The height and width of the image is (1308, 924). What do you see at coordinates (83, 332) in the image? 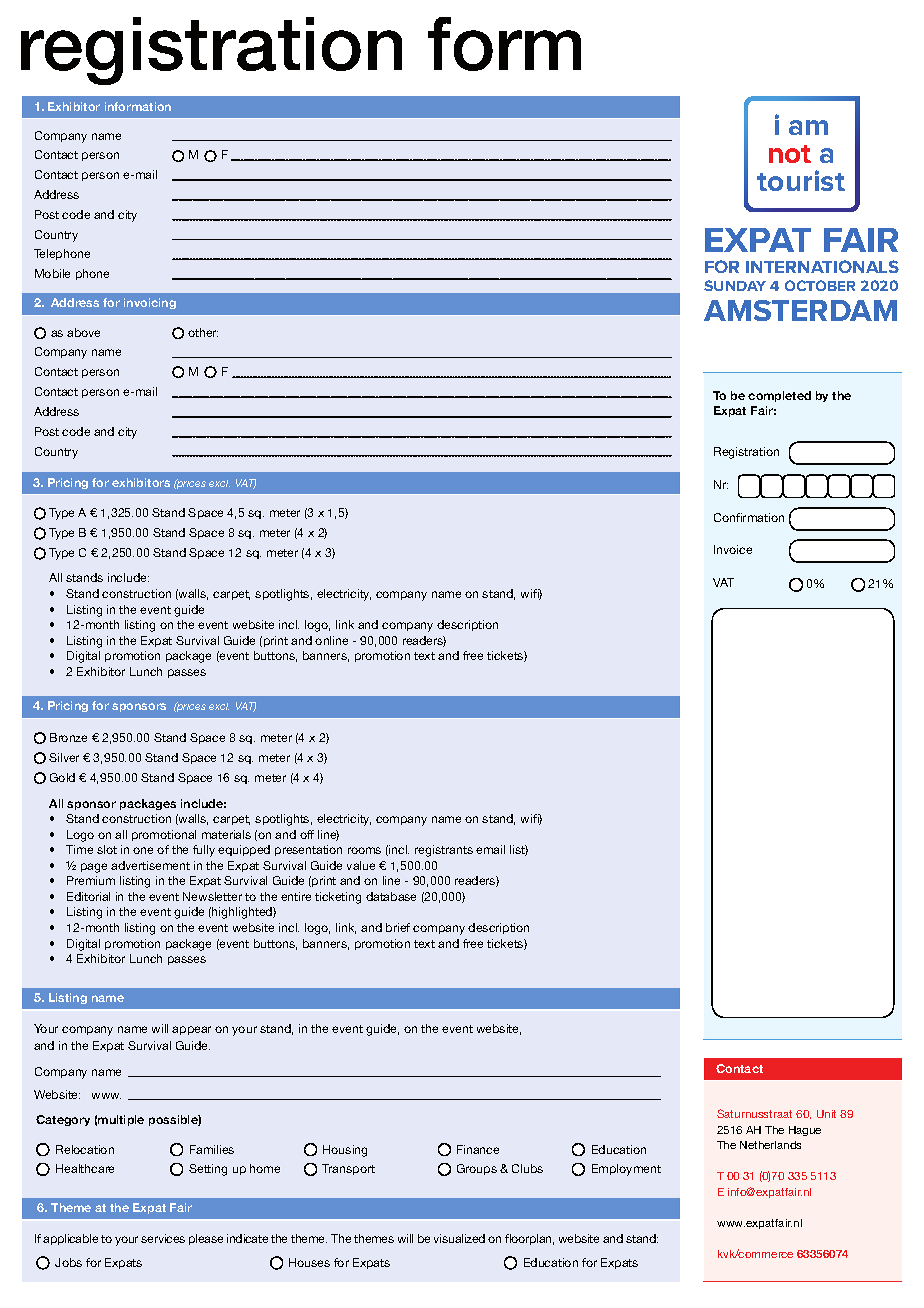
I see `above` at bounding box center [83, 332].
